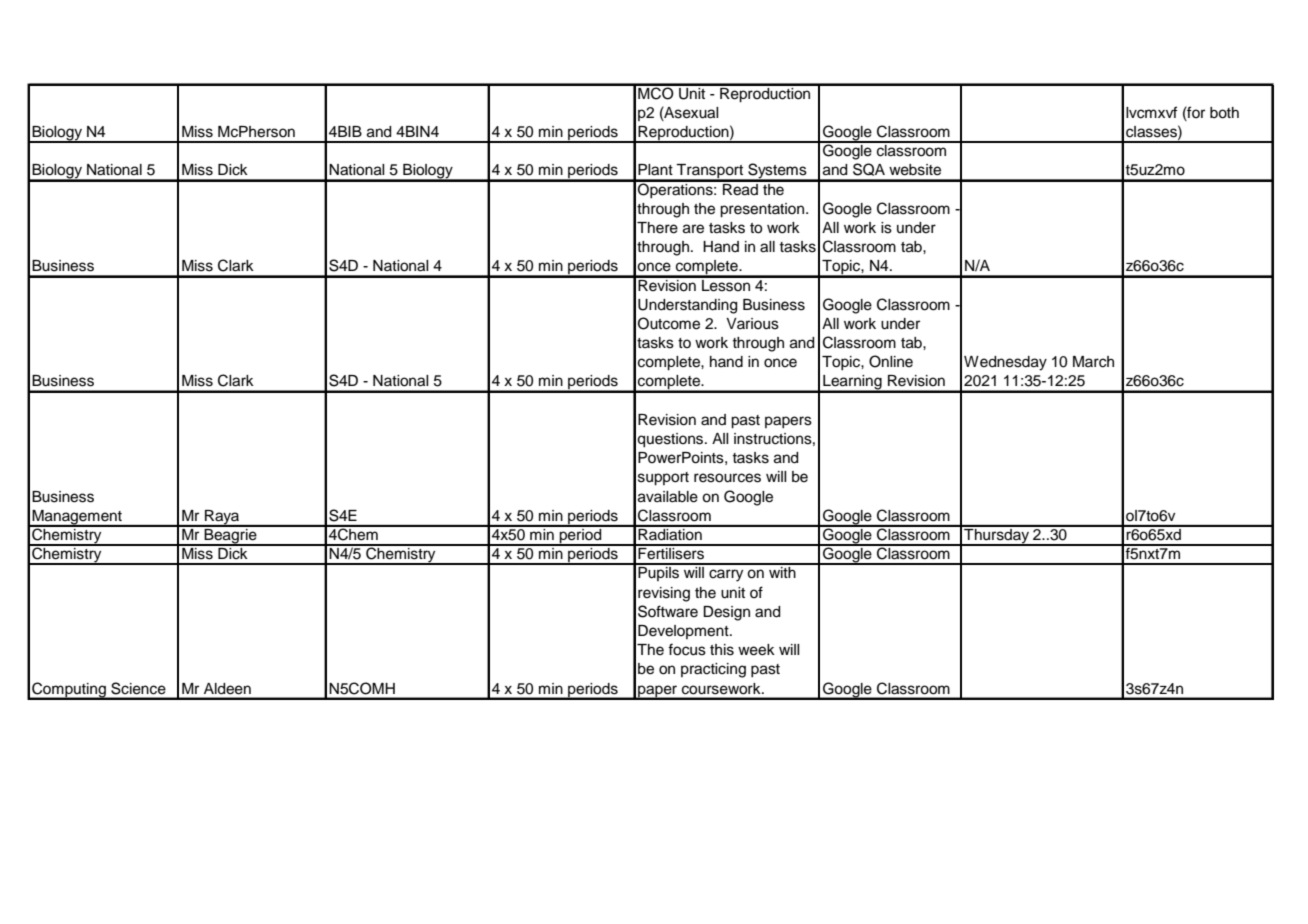 The width and height of the document is (1308, 924). What do you see at coordinates (756, 650) in the document?
I see `week` at bounding box center [756, 650].
